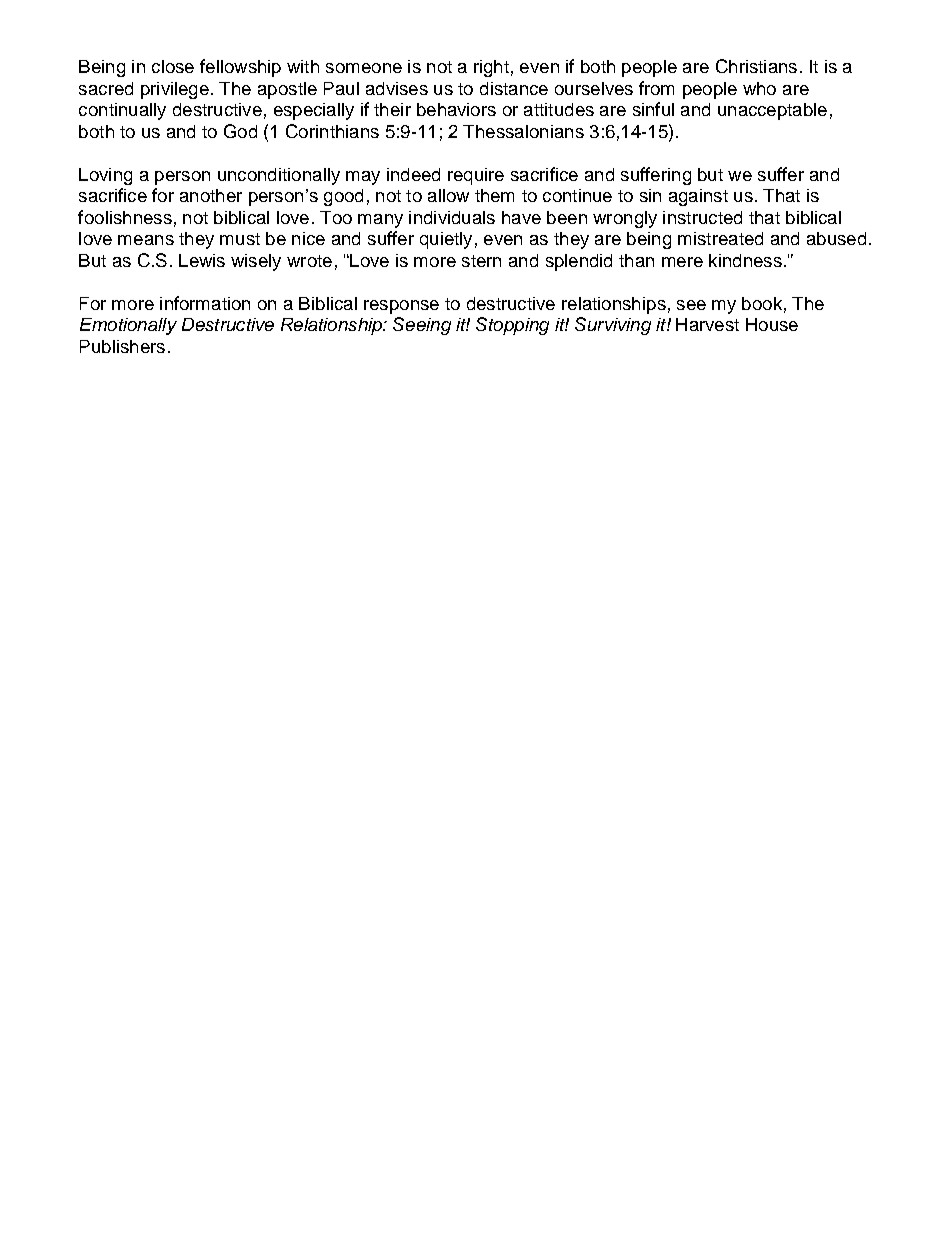 This screenshot has width=952, height=1233. What do you see at coordinates (745, 260) in the screenshot?
I see `kindness` at bounding box center [745, 260].
